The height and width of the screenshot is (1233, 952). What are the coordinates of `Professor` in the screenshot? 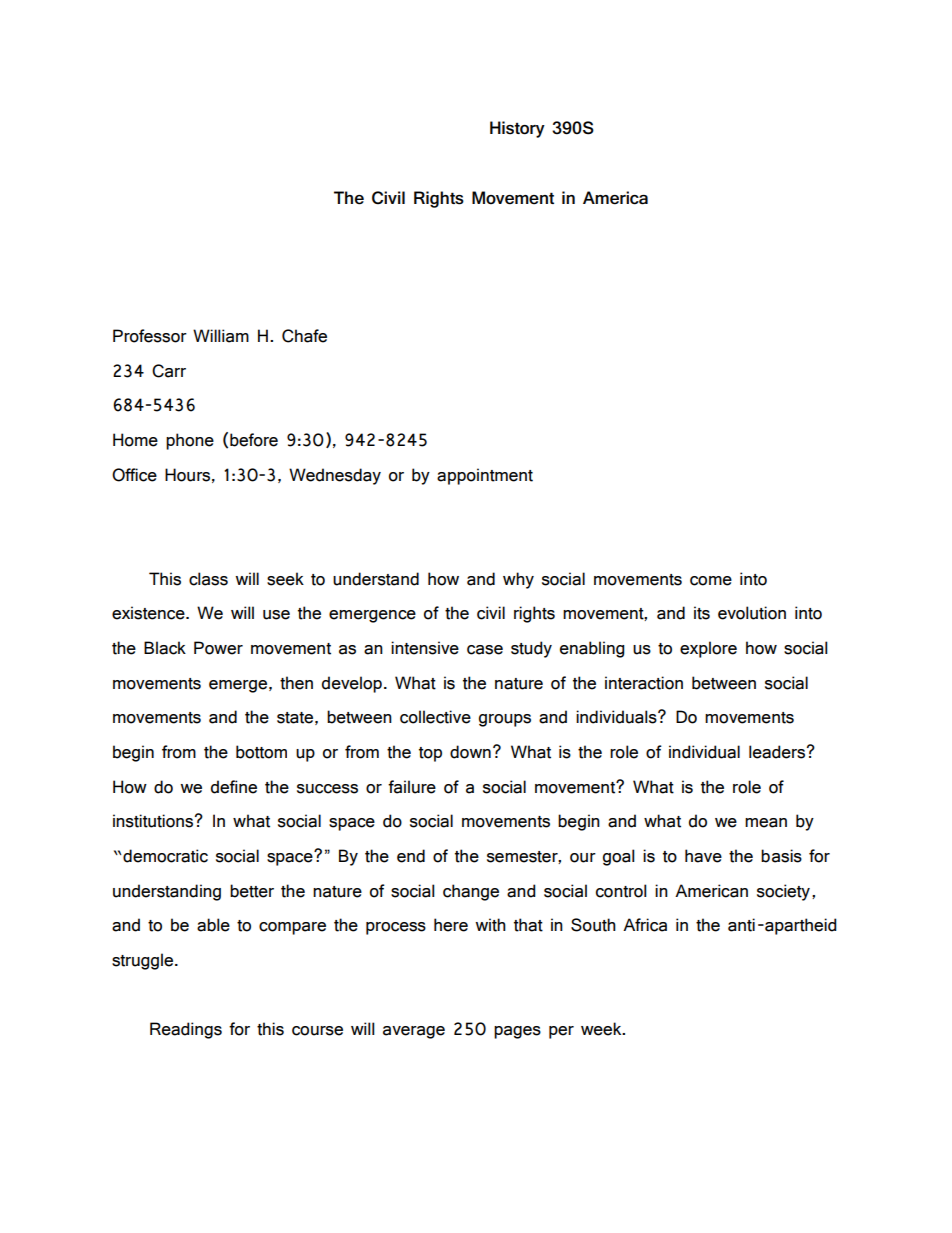 It's located at (150, 336).
